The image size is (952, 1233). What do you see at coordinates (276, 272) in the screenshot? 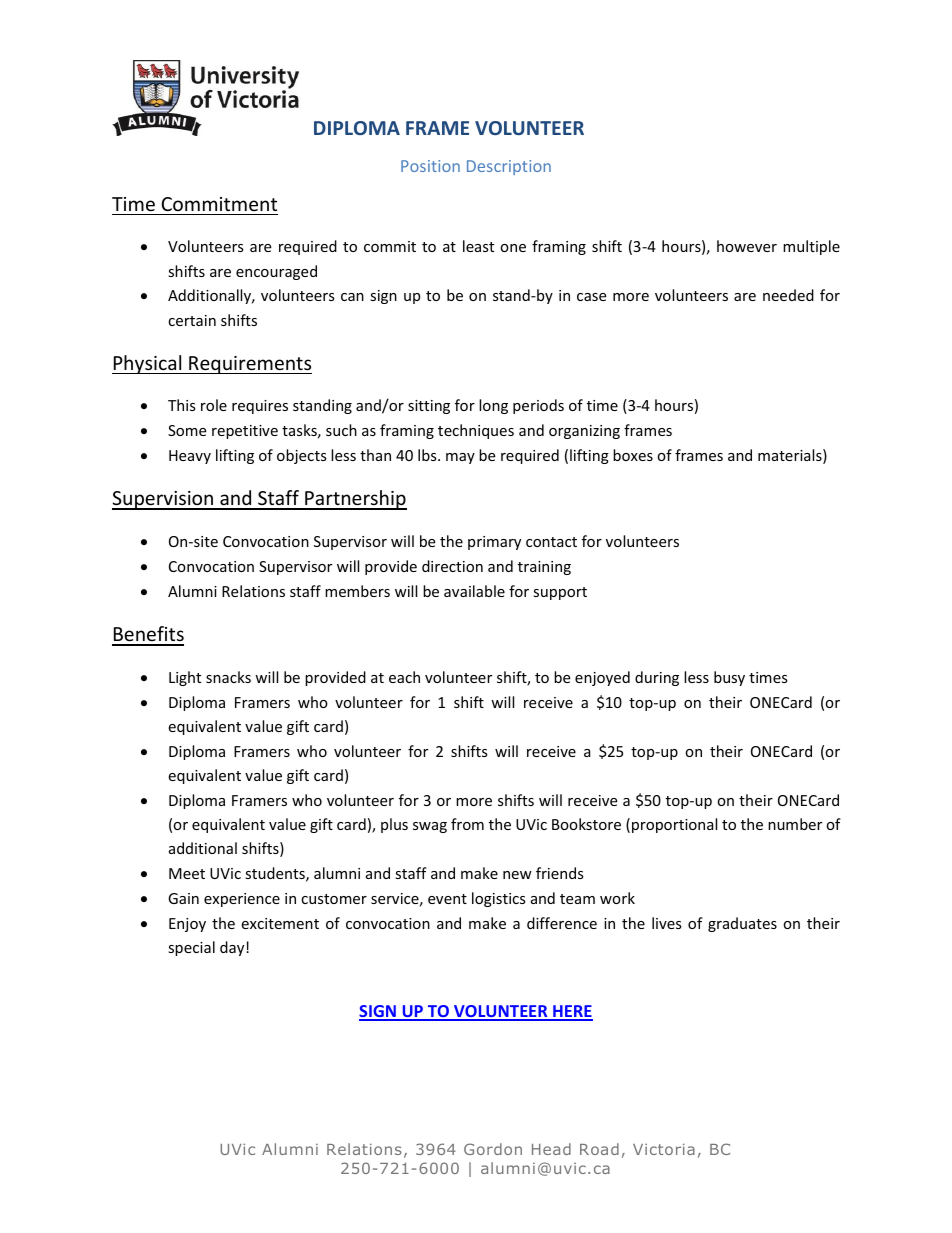
I see `encouraged` at bounding box center [276, 272].
